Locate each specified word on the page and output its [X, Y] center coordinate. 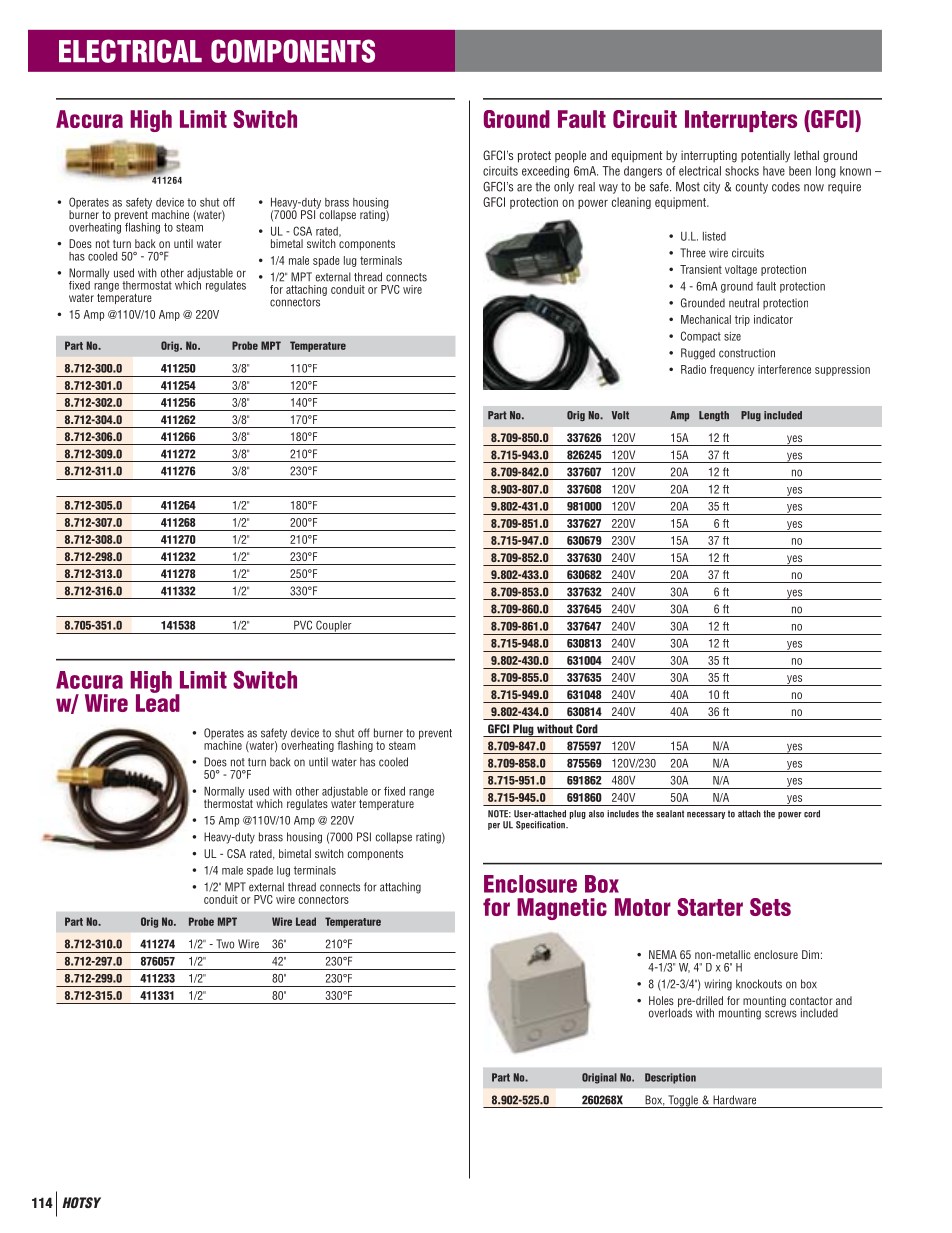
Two [225, 944]
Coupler [334, 627]
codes [786, 187]
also [596, 814]
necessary [706, 815]
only [564, 188]
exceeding [545, 172]
